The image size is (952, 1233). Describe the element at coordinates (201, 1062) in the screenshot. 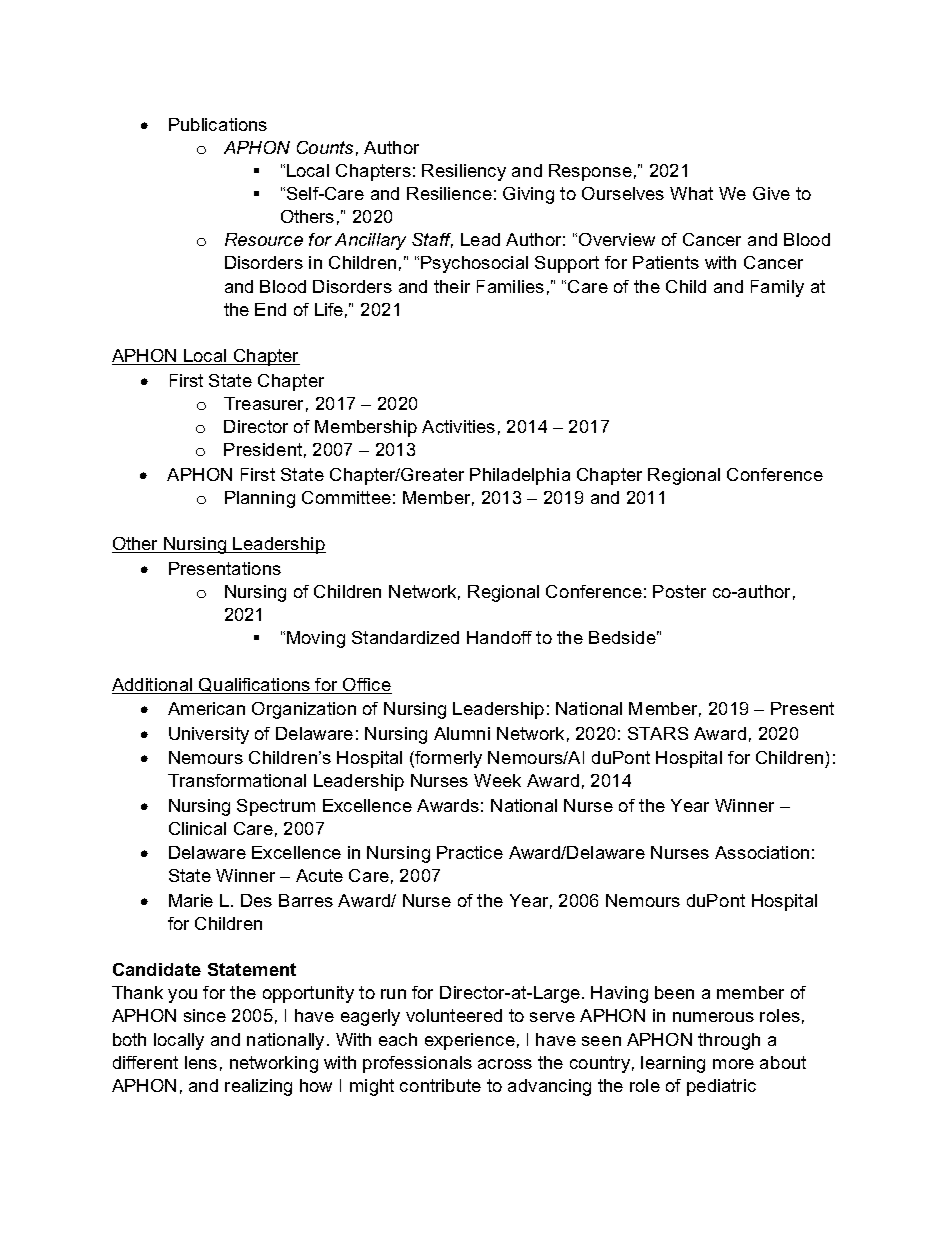

I see `lens` at that location.
